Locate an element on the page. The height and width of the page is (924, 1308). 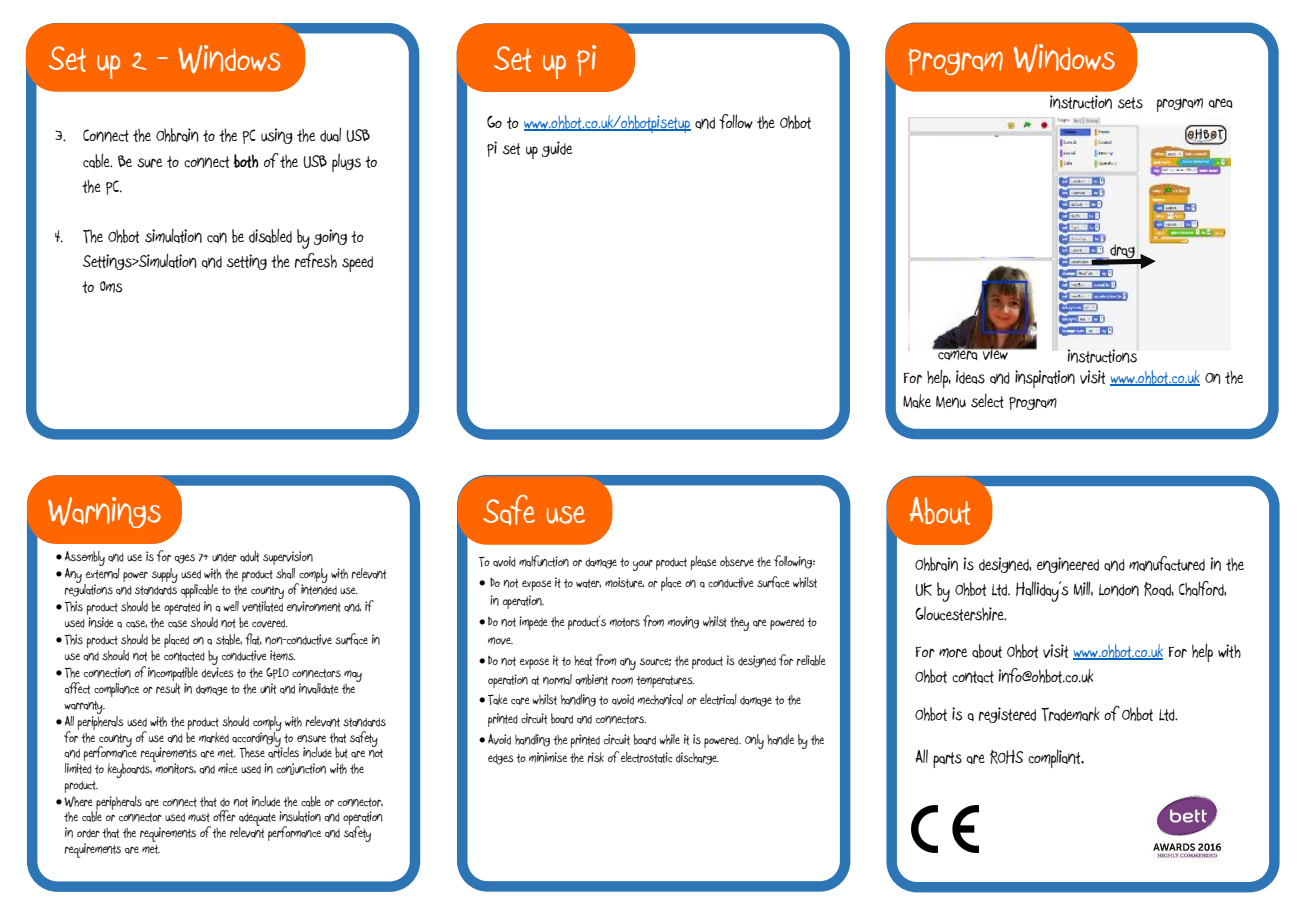
London is located at coordinates (1119, 590).
